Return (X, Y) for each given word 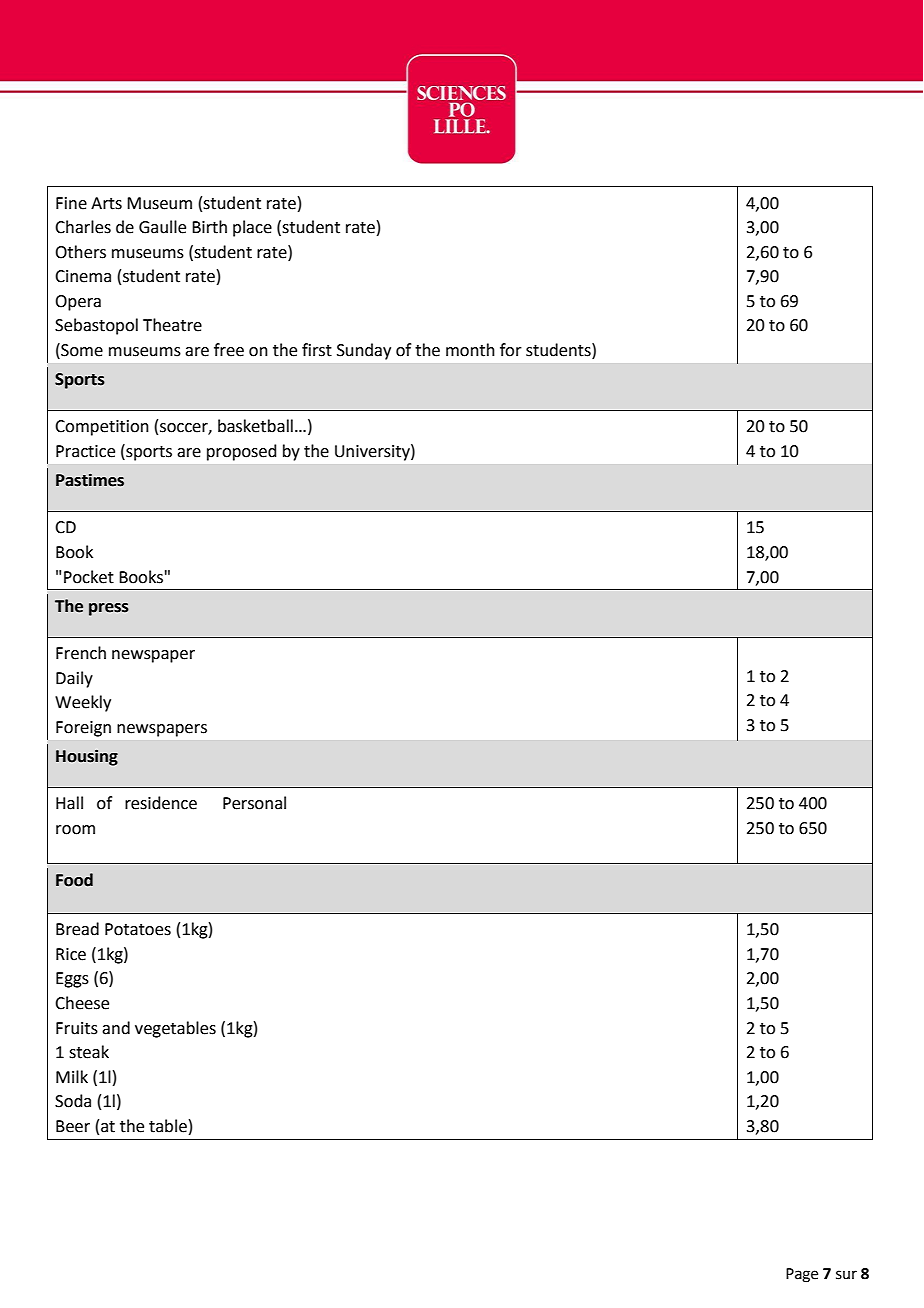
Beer (73, 1126)
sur (846, 1275)
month (470, 350)
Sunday (364, 351)
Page (802, 1275)
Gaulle (162, 227)
